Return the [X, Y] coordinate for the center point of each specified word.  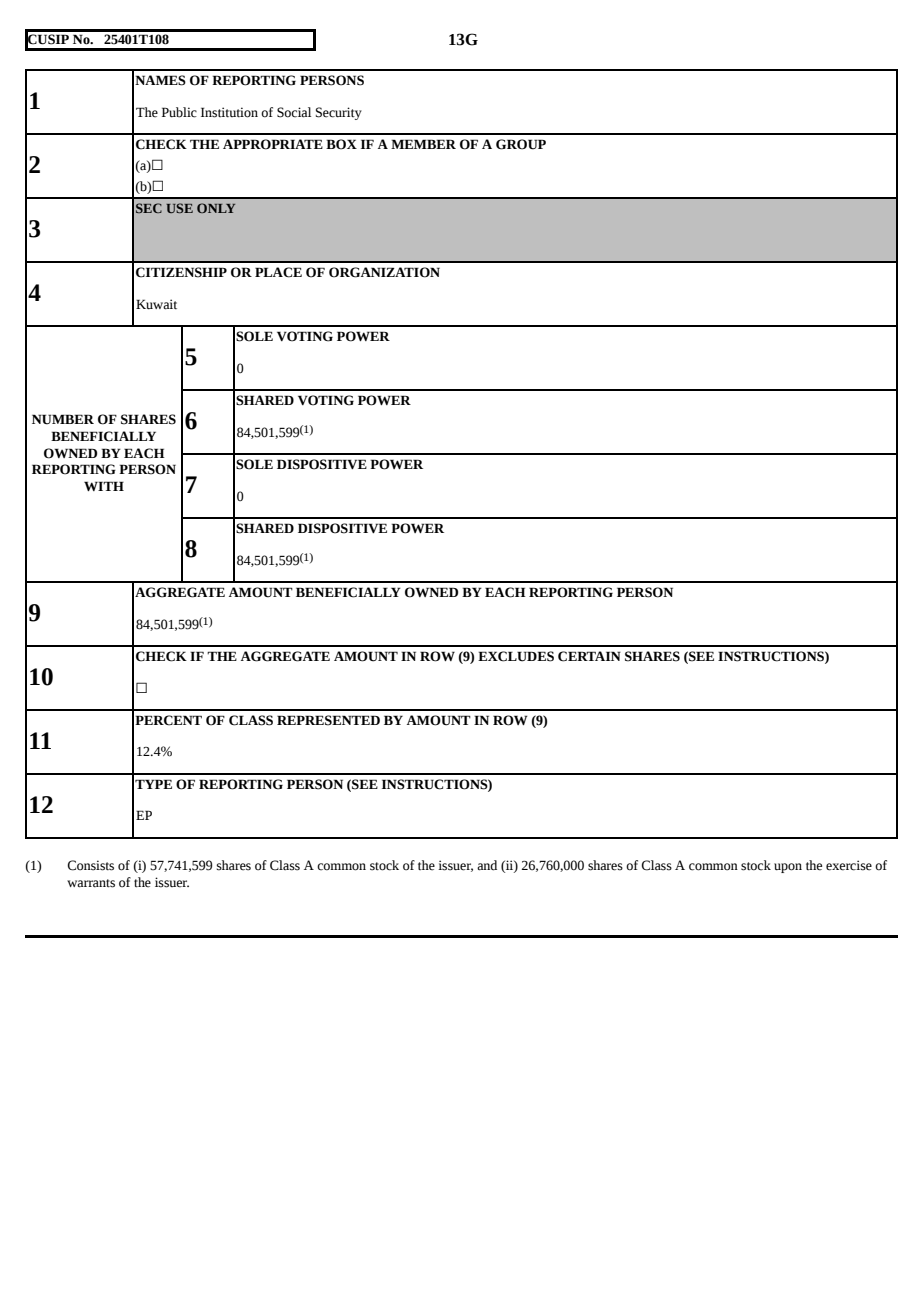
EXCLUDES [516, 656]
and [487, 865]
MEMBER [423, 144]
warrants [91, 883]
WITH [104, 486]
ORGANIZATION [384, 272]
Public [179, 112]
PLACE [278, 272]
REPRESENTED [328, 720]
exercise [849, 865]
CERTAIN [589, 656]
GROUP [521, 144]
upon [788, 868]
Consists [90, 865]
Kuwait [156, 304]
